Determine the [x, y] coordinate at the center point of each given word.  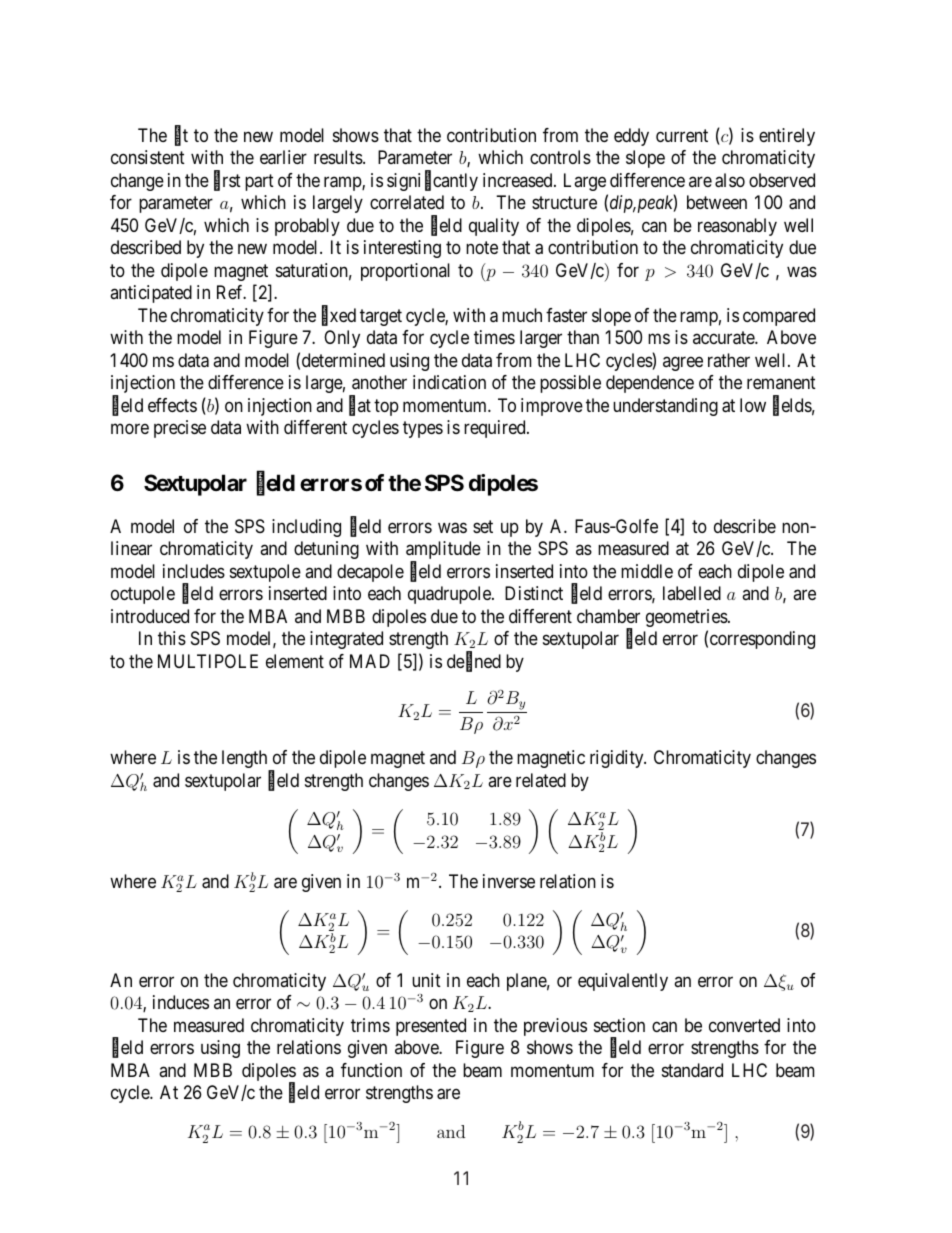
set [483, 526]
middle [647, 571]
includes [194, 571]
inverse [509, 881]
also [730, 180]
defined [474, 662]
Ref [231, 292]
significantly [432, 181]
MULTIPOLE [208, 661]
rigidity [618, 759]
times [494, 337]
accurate [724, 337]
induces [181, 1002]
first [227, 181]
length [246, 760]
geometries [687, 618]
